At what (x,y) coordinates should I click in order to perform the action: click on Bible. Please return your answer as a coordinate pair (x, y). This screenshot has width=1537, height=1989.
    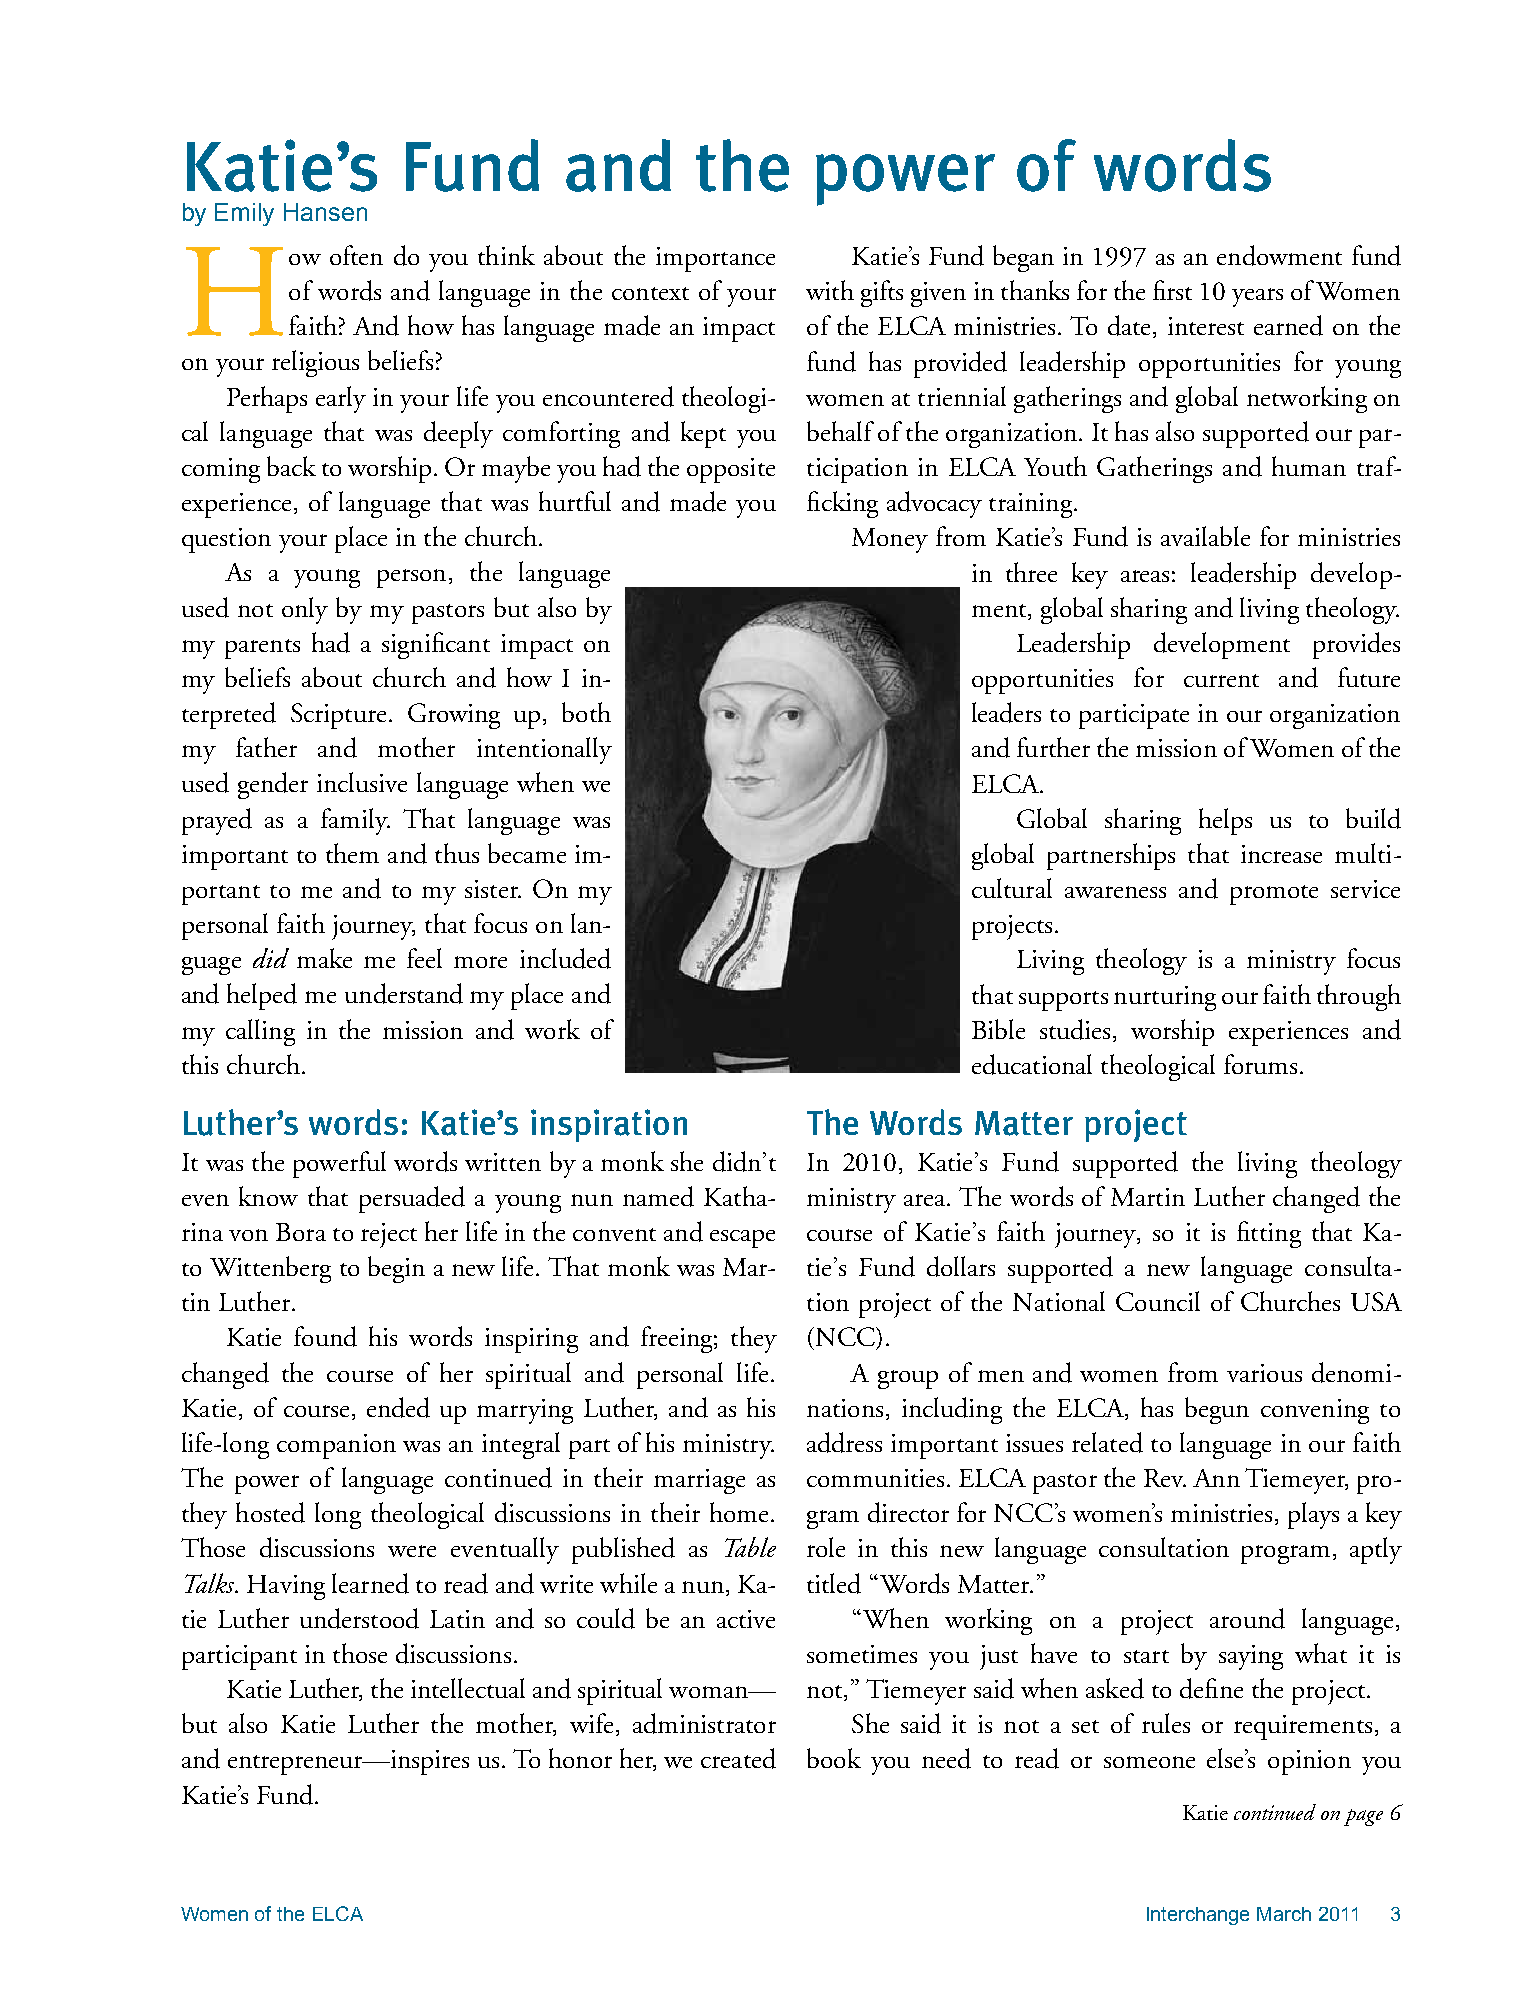
    Looking at the image, I should click on (998, 1029).
